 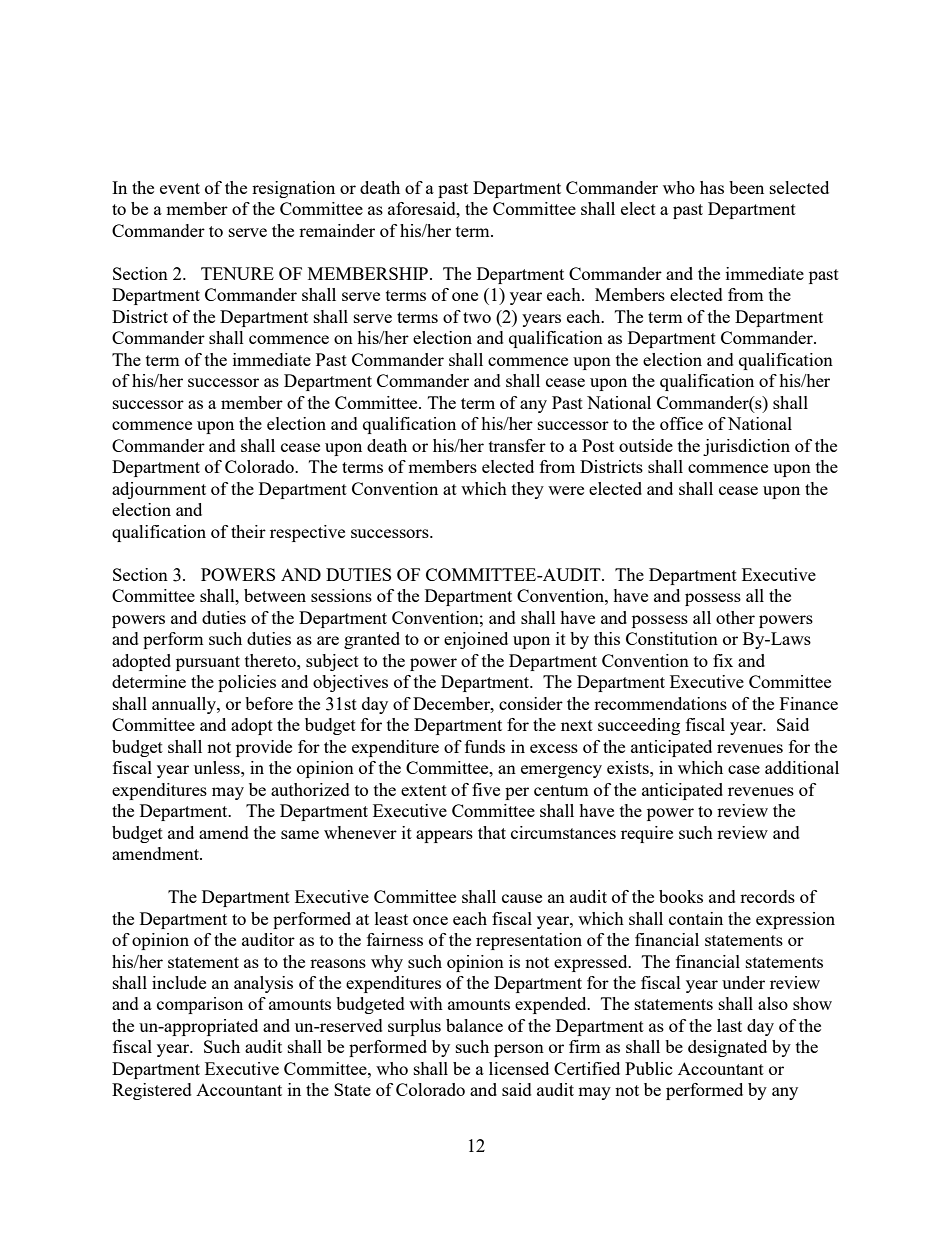 What do you see at coordinates (735, 617) in the screenshot?
I see `other` at bounding box center [735, 617].
